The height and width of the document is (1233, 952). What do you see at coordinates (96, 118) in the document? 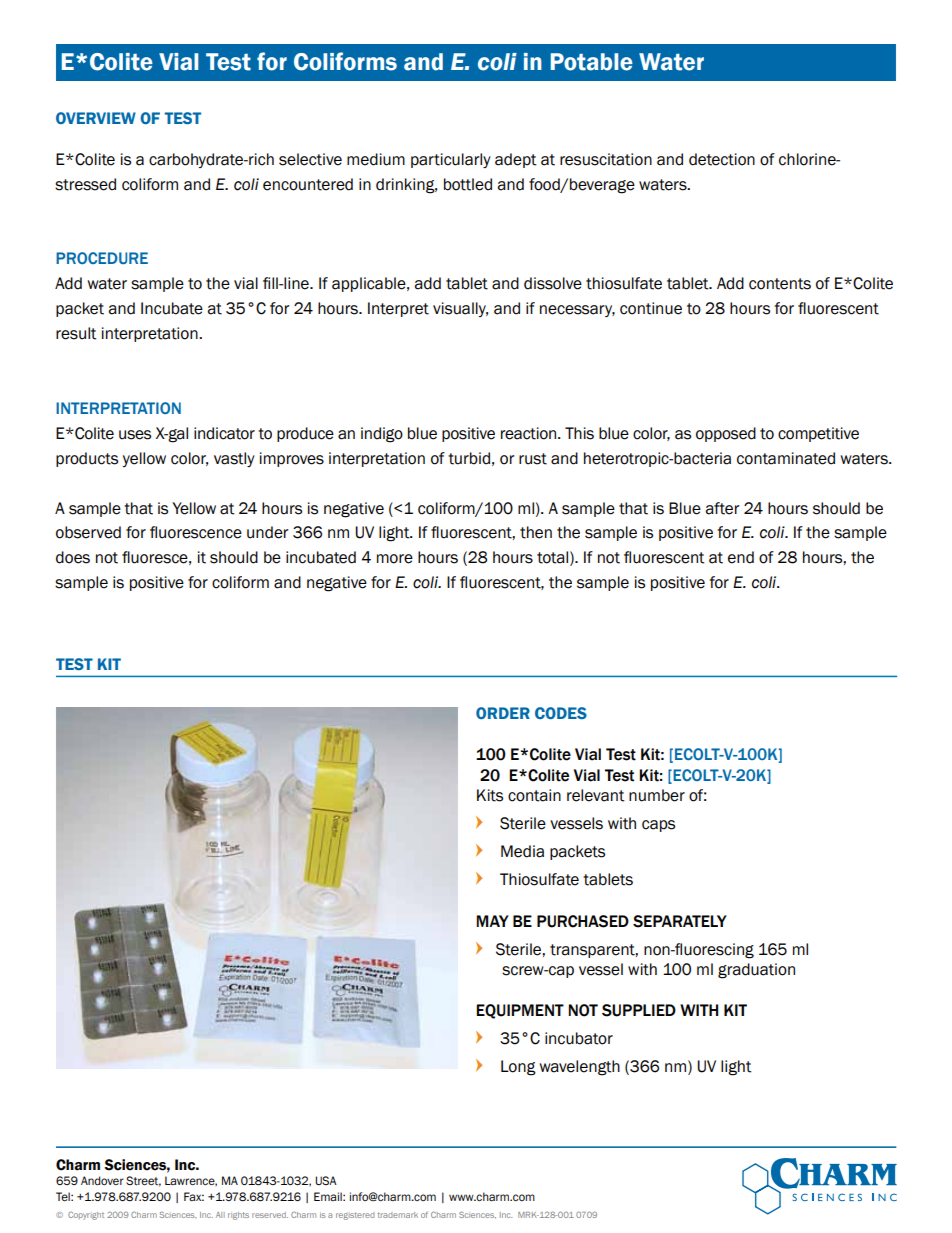
I see `OVERVIEW` at bounding box center [96, 118].
